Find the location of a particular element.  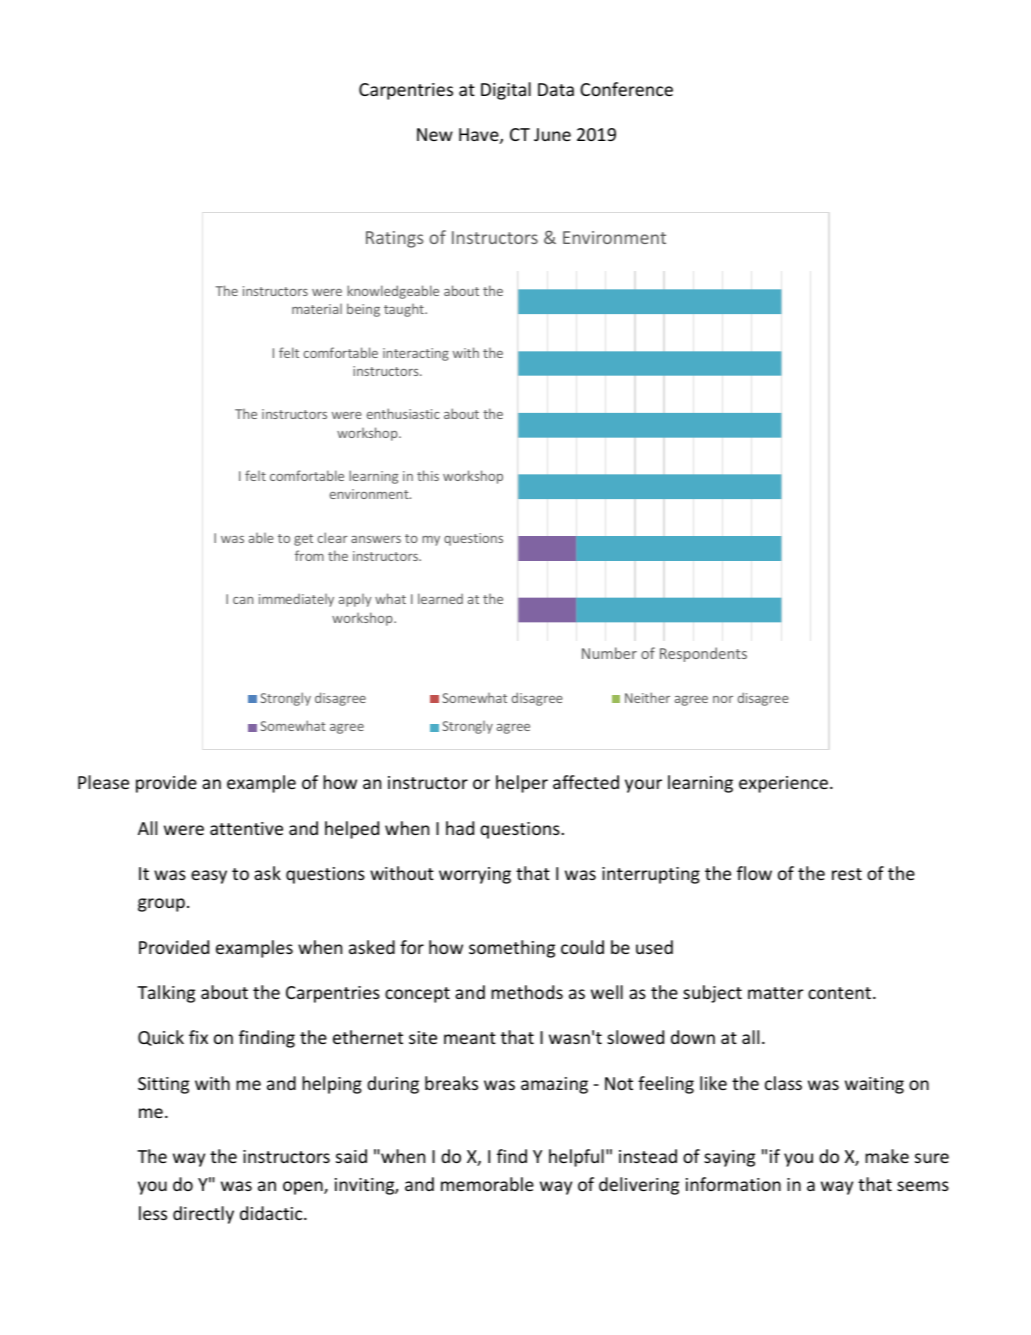

attentive is located at coordinates (246, 828).
